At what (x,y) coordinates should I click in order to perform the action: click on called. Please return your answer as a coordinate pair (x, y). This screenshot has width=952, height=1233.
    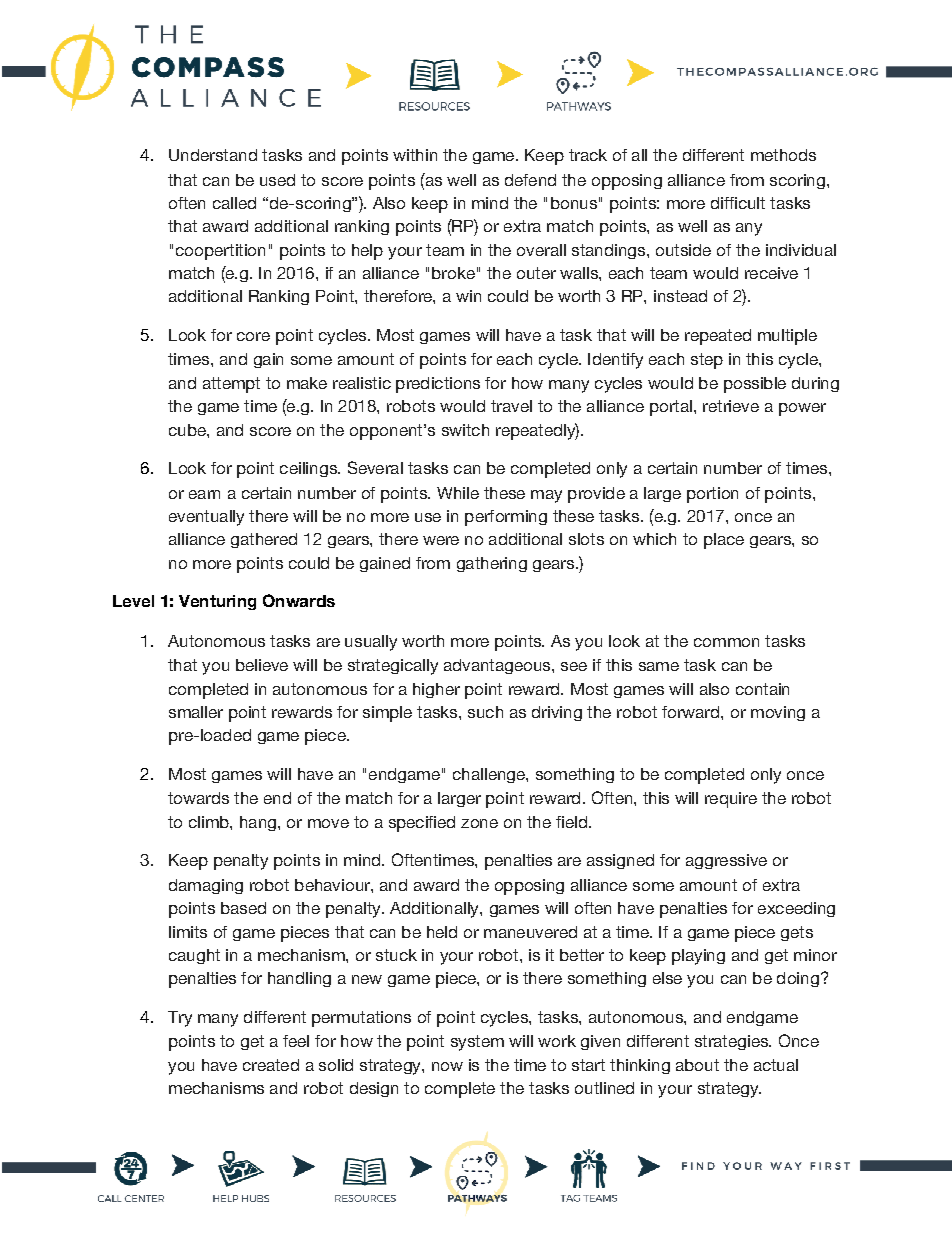
    Looking at the image, I should click on (234, 203).
